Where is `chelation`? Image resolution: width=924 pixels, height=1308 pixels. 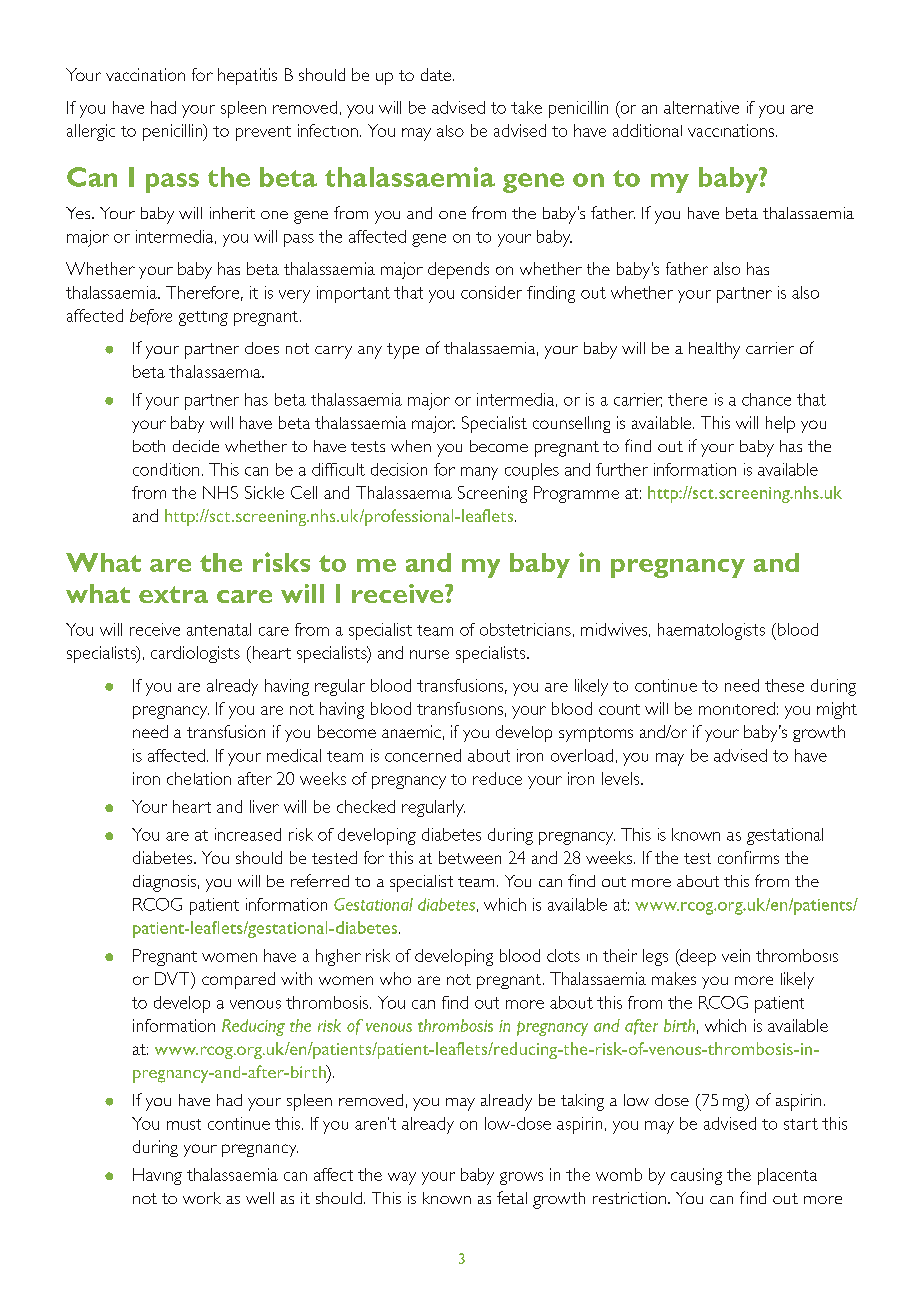 chelation is located at coordinates (199, 778).
